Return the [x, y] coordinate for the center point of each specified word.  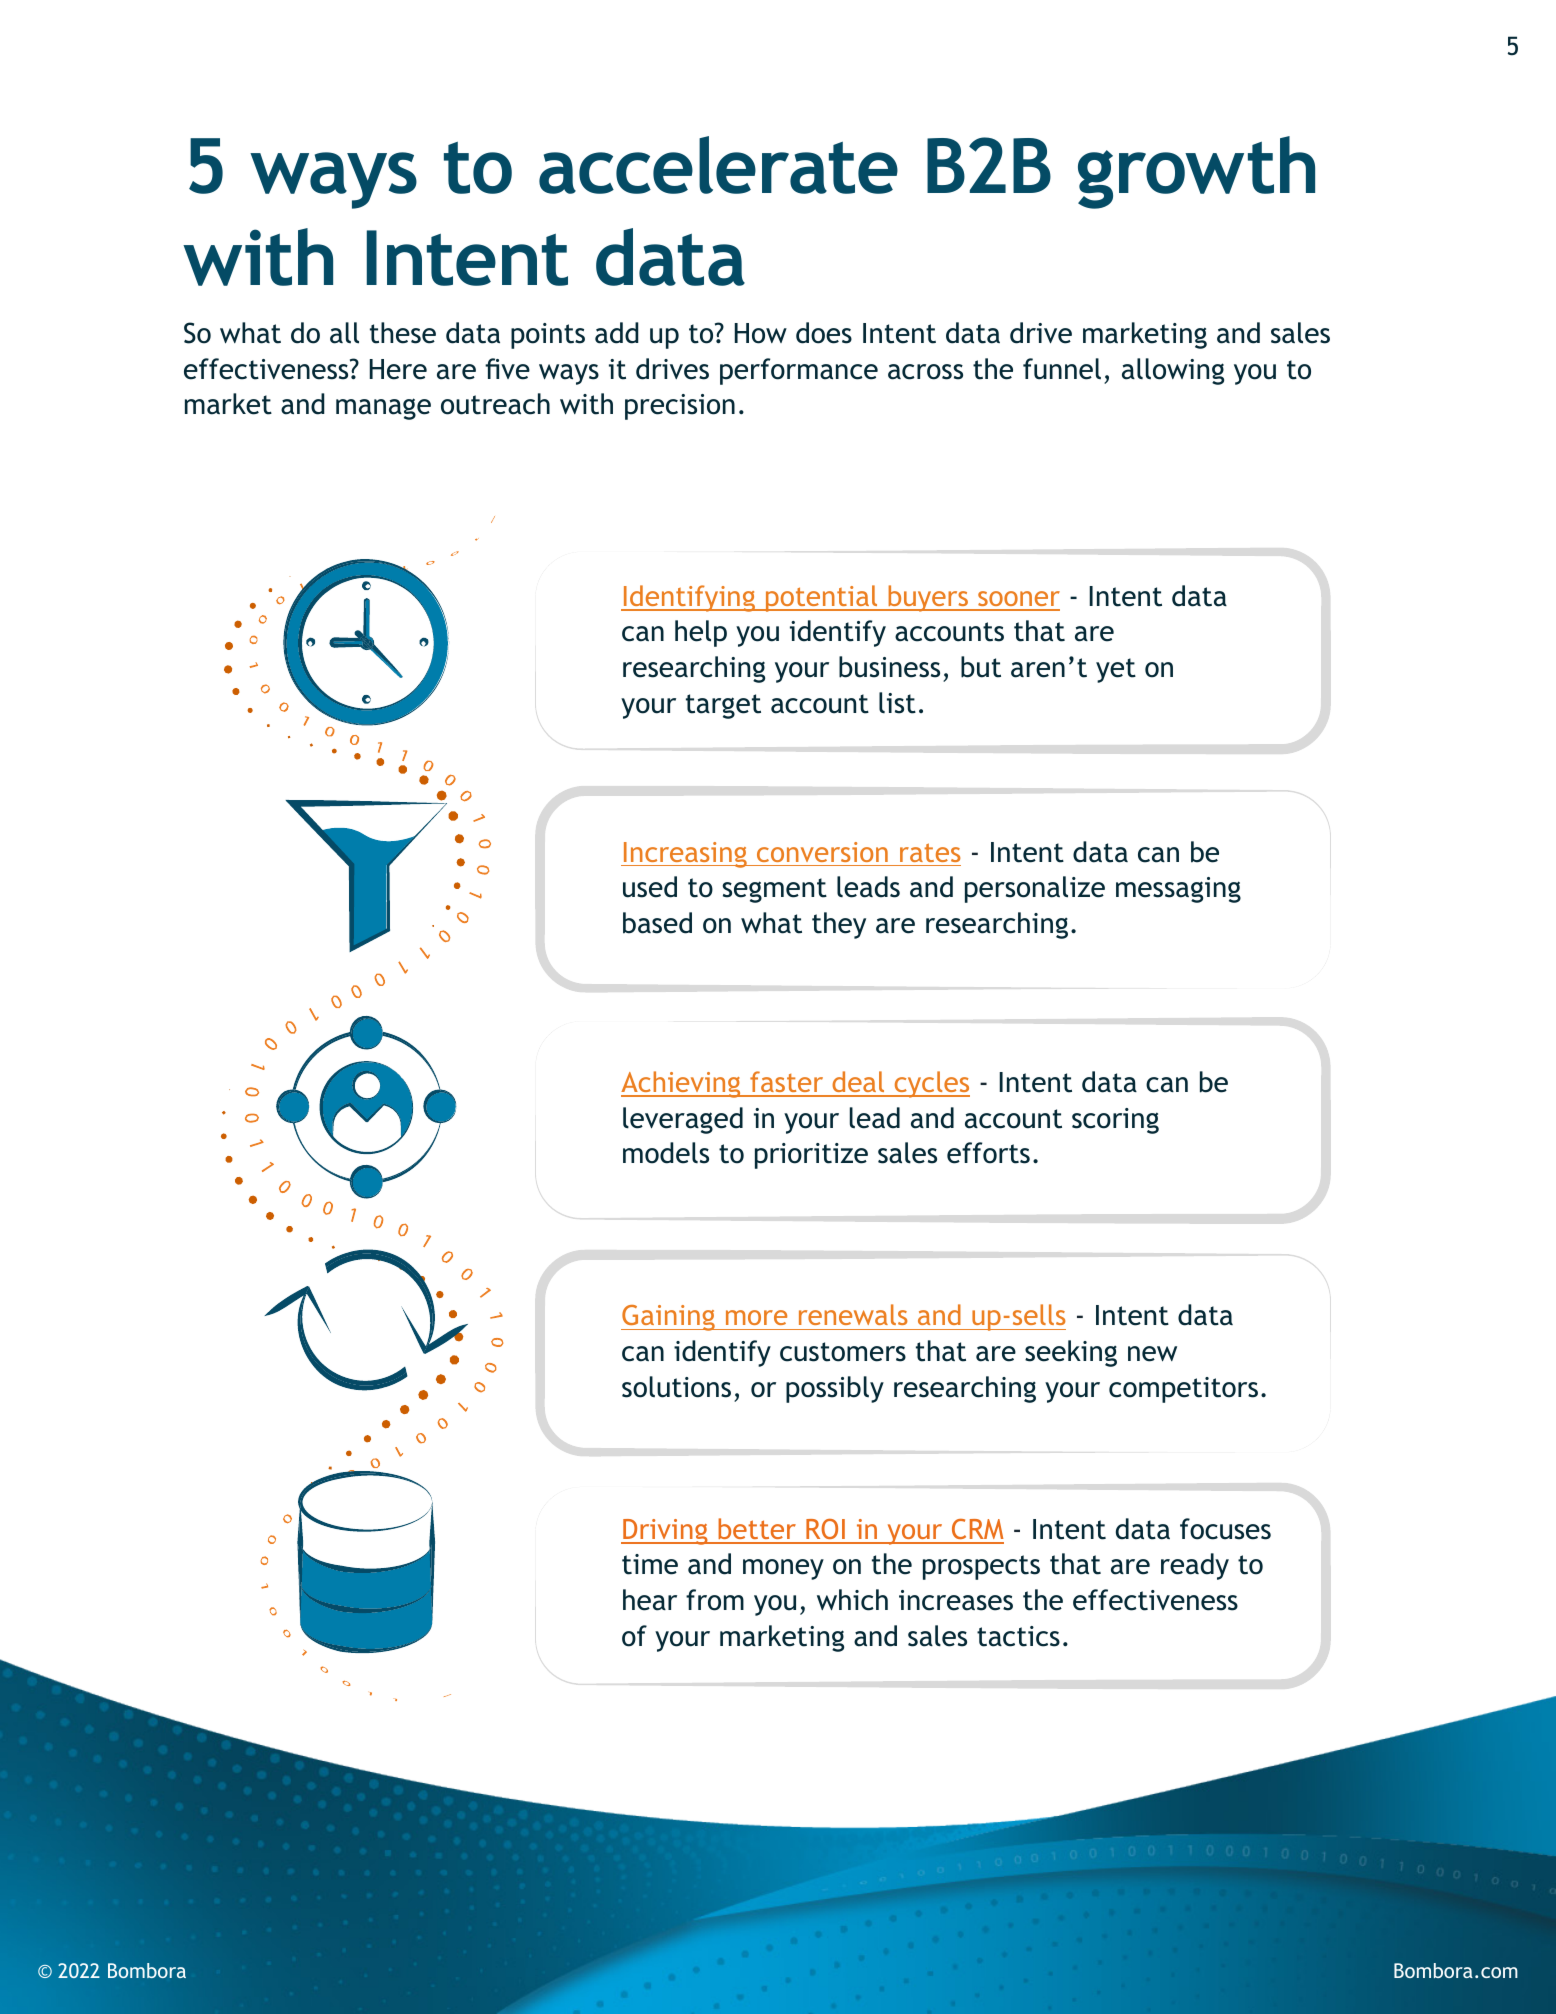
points [548, 336]
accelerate [718, 165]
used [650, 887]
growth [1196, 172]
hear [650, 1600]
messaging [1178, 890]
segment [774, 890]
